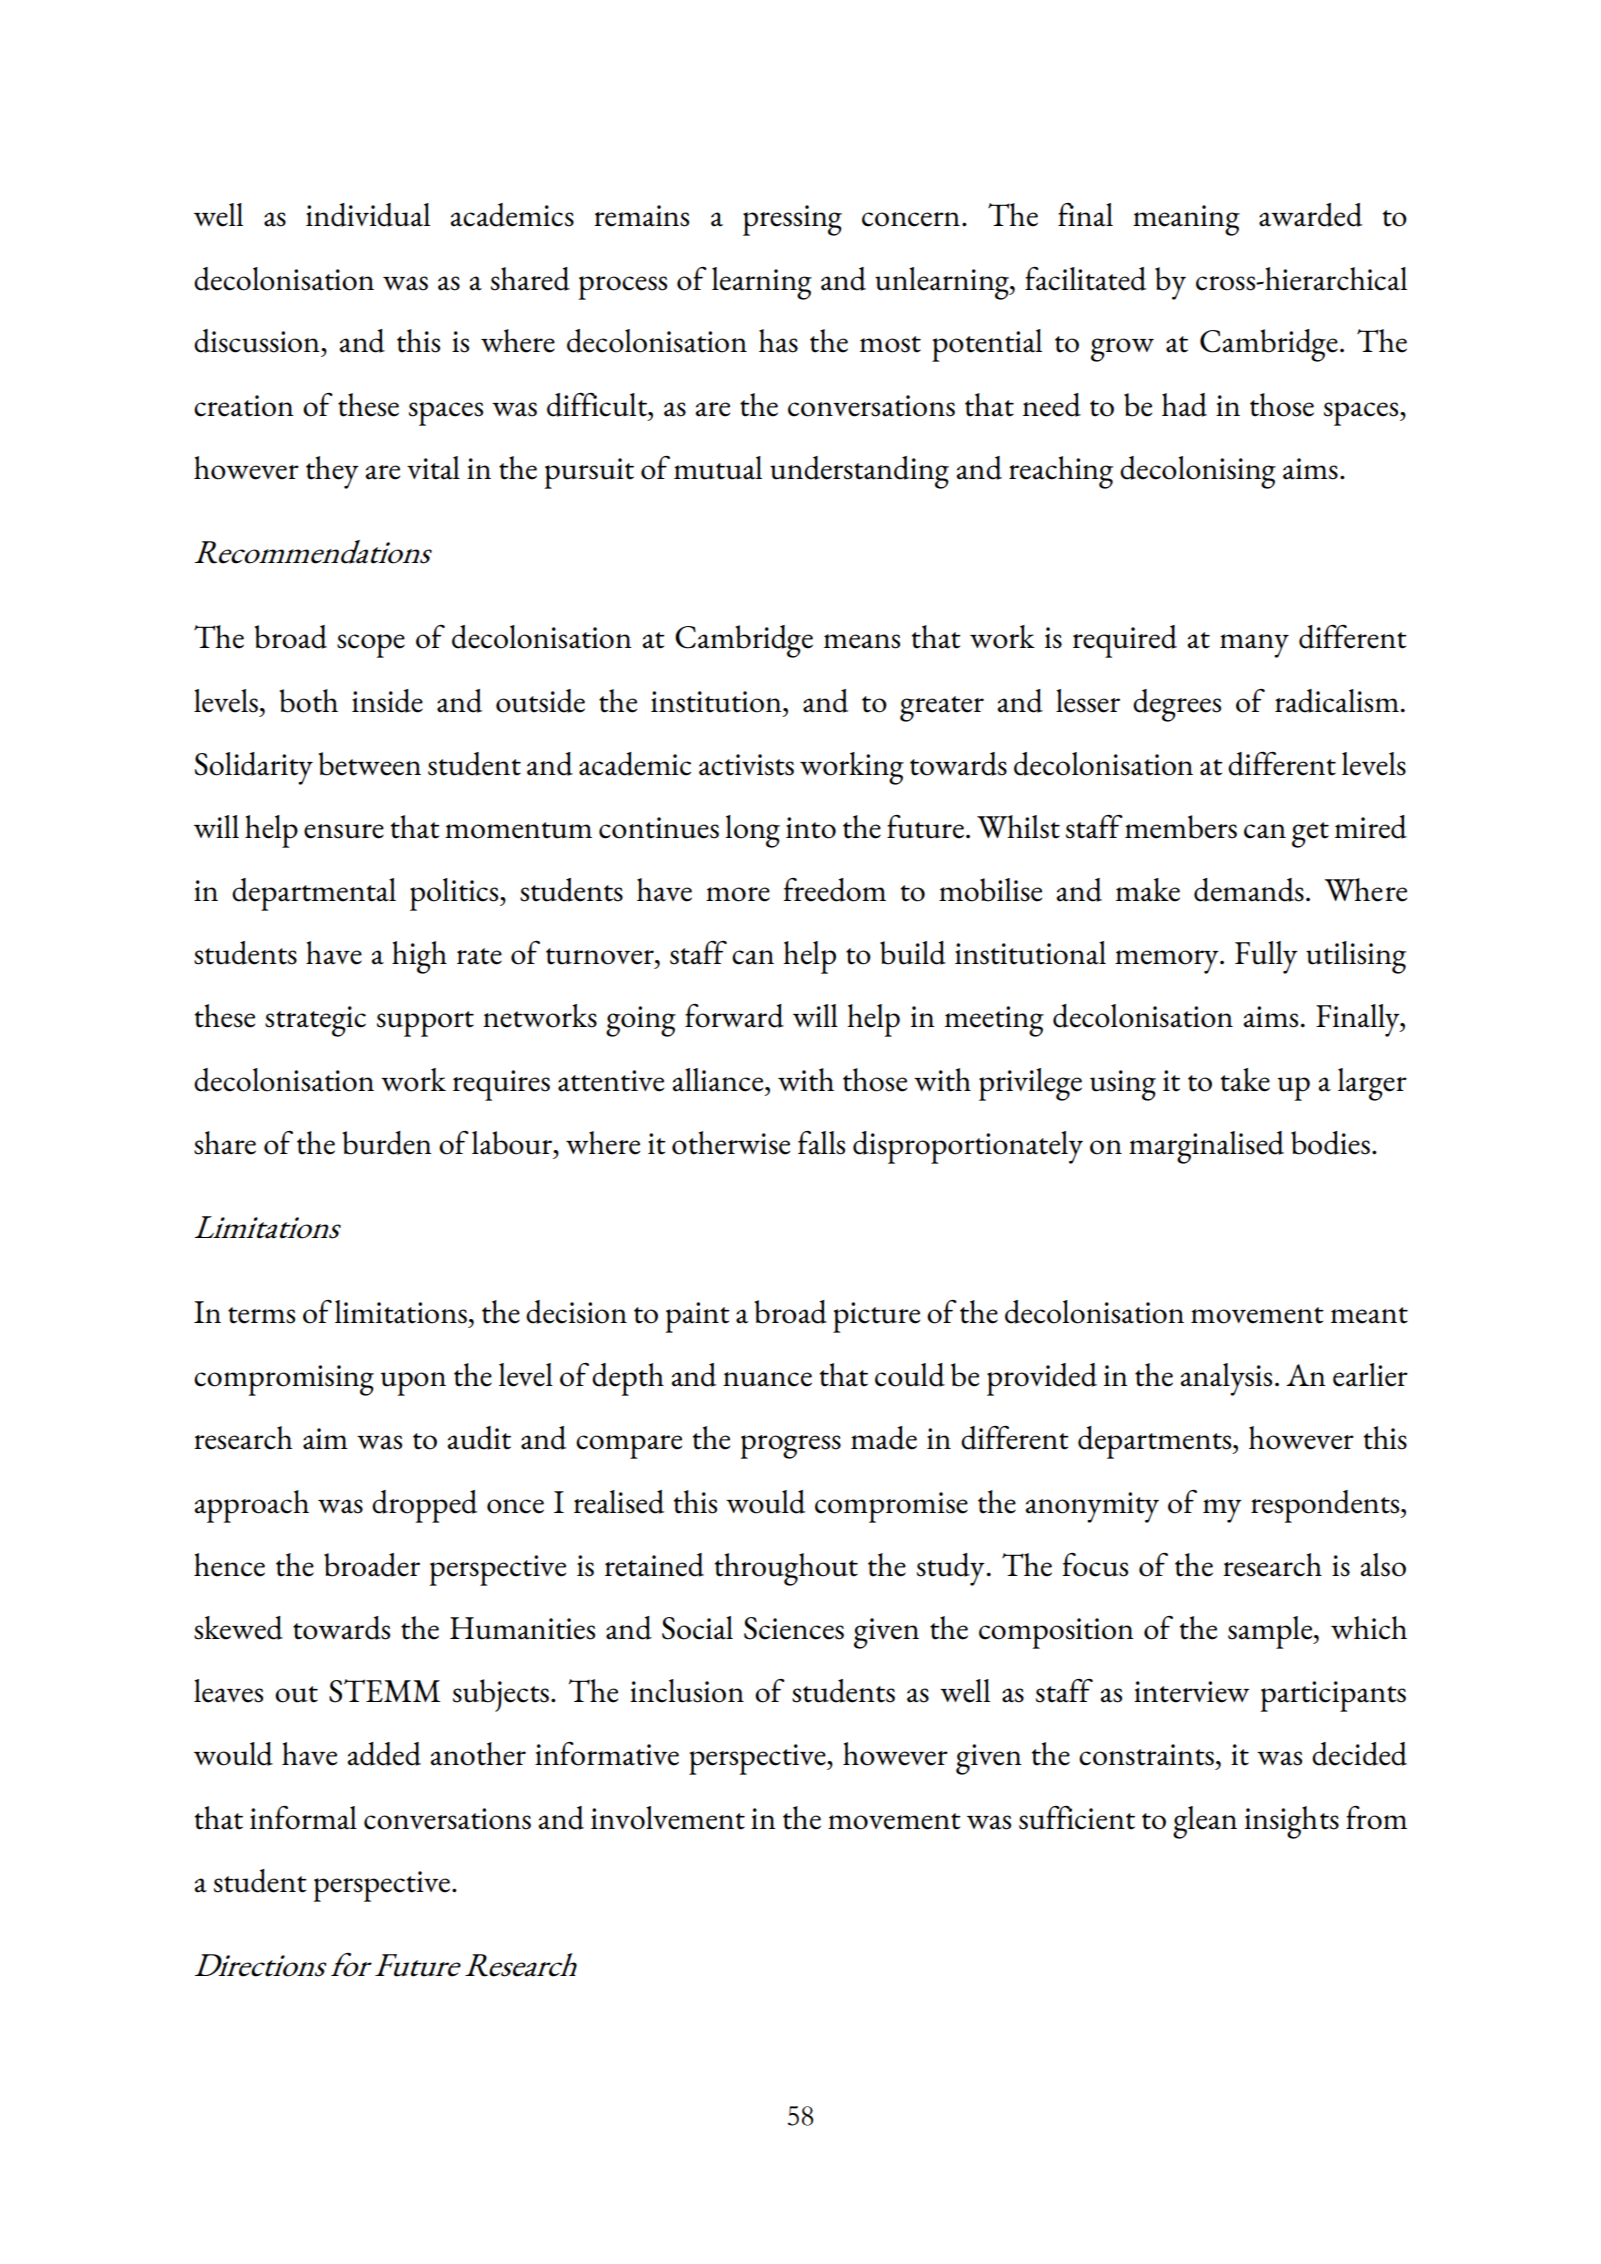  Describe the element at coordinates (1245, 1080) in the screenshot. I see `take` at that location.
